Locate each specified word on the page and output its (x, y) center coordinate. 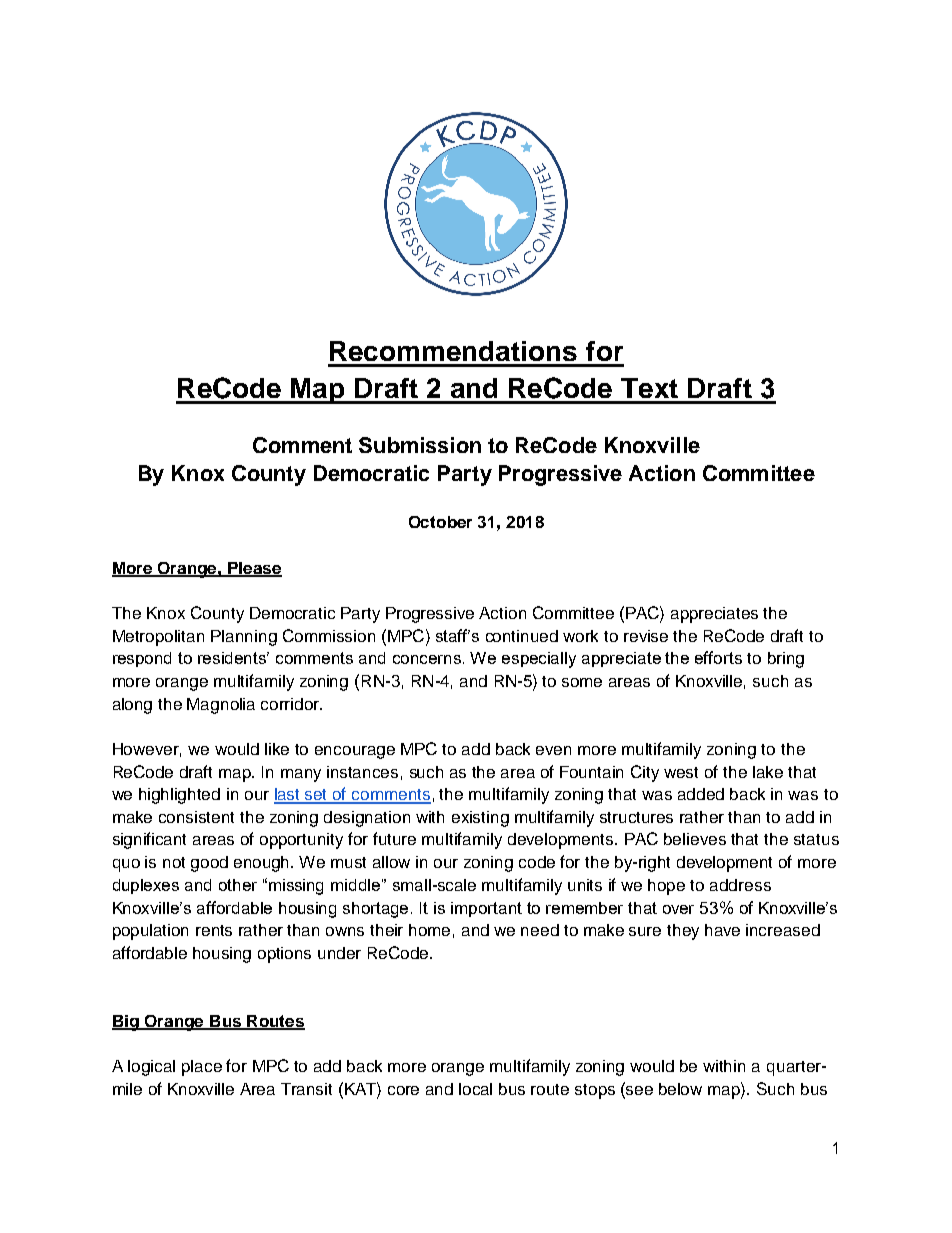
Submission (420, 445)
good (209, 864)
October (440, 522)
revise (646, 636)
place (202, 1068)
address (740, 885)
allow (391, 862)
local (475, 1089)
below (680, 1089)
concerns (428, 659)
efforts (718, 657)
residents (233, 658)
